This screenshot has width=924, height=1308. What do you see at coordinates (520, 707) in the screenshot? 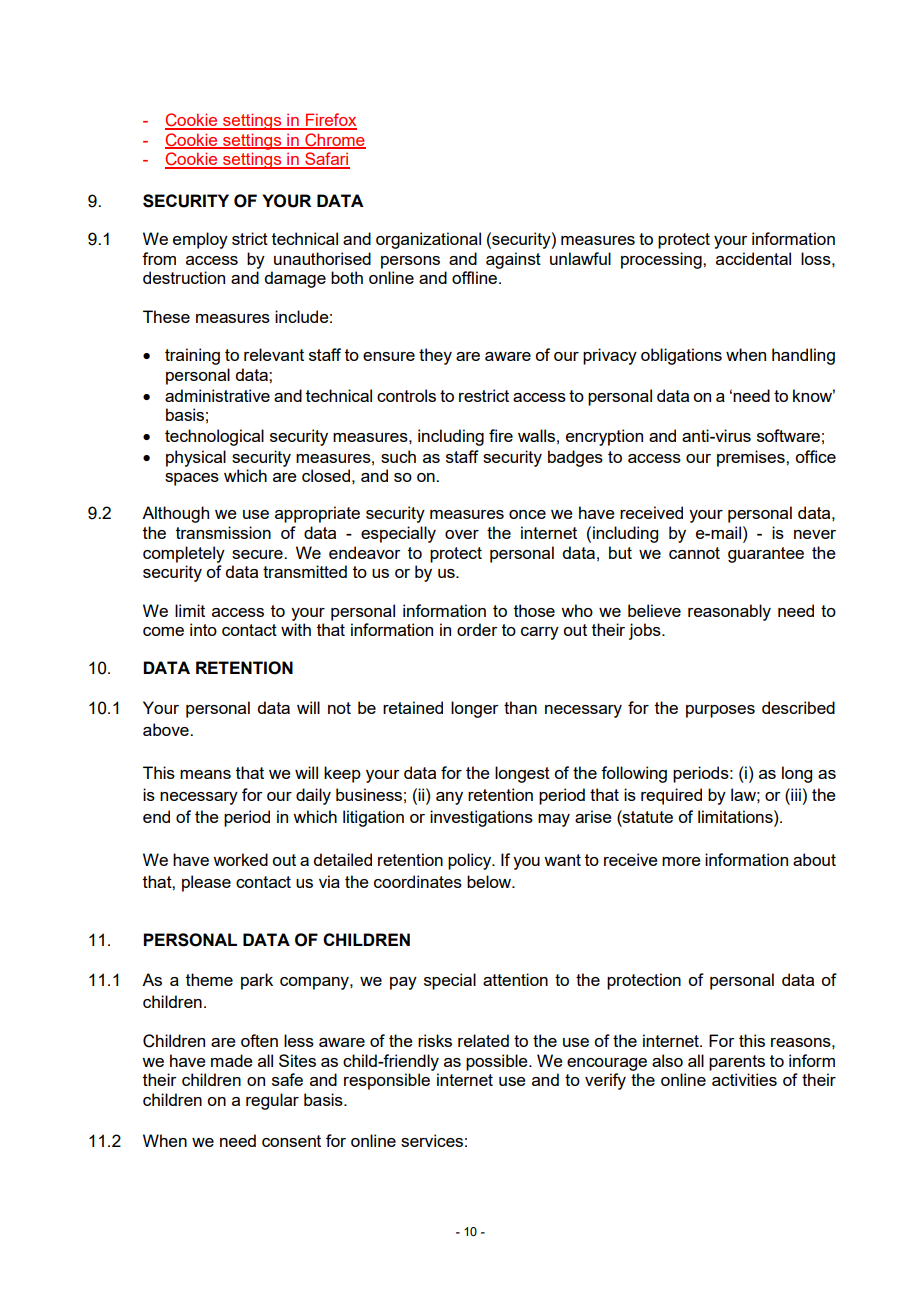
I see `than` at bounding box center [520, 707].
